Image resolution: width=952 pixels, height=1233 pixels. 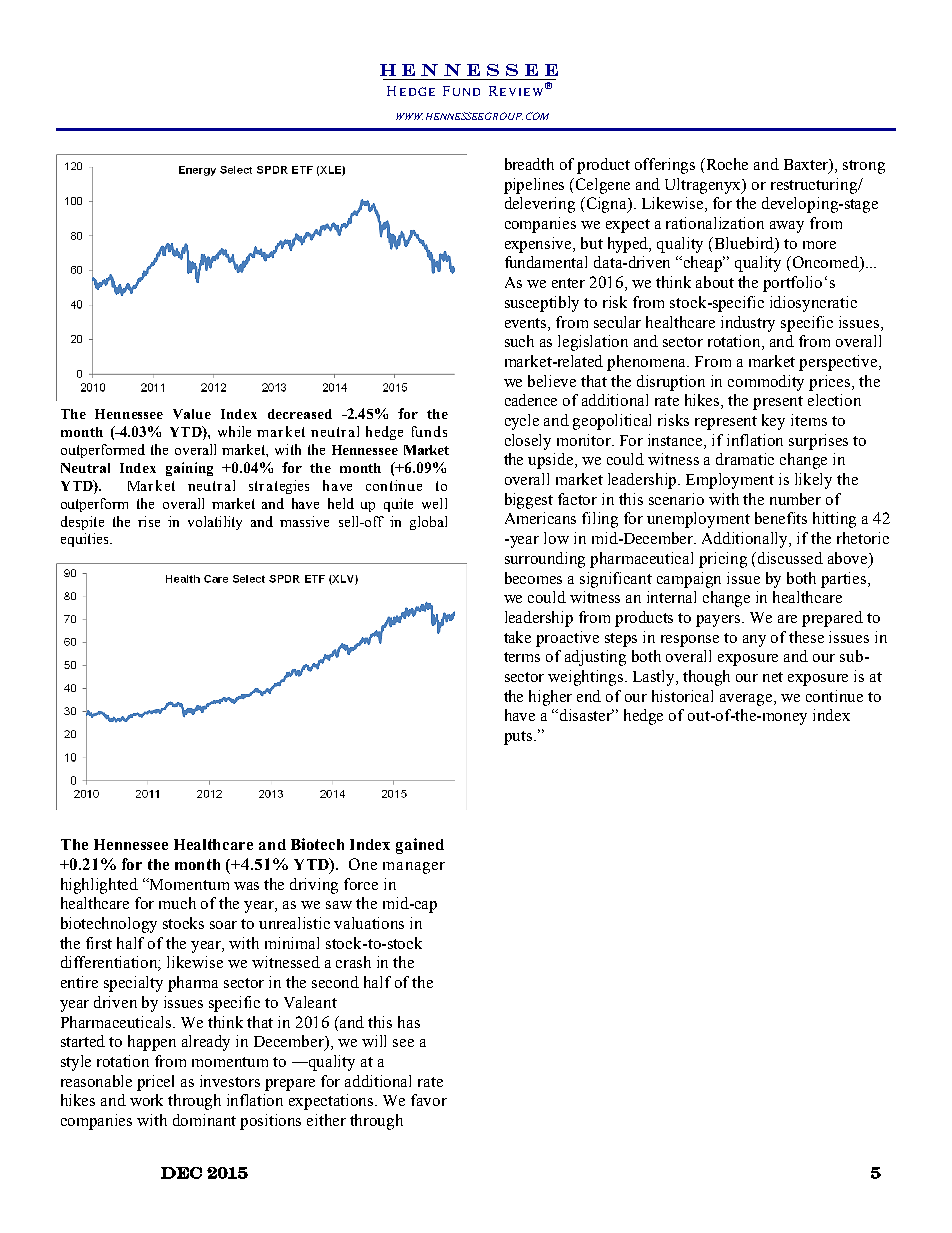 I want to click on number, so click(x=795, y=499).
